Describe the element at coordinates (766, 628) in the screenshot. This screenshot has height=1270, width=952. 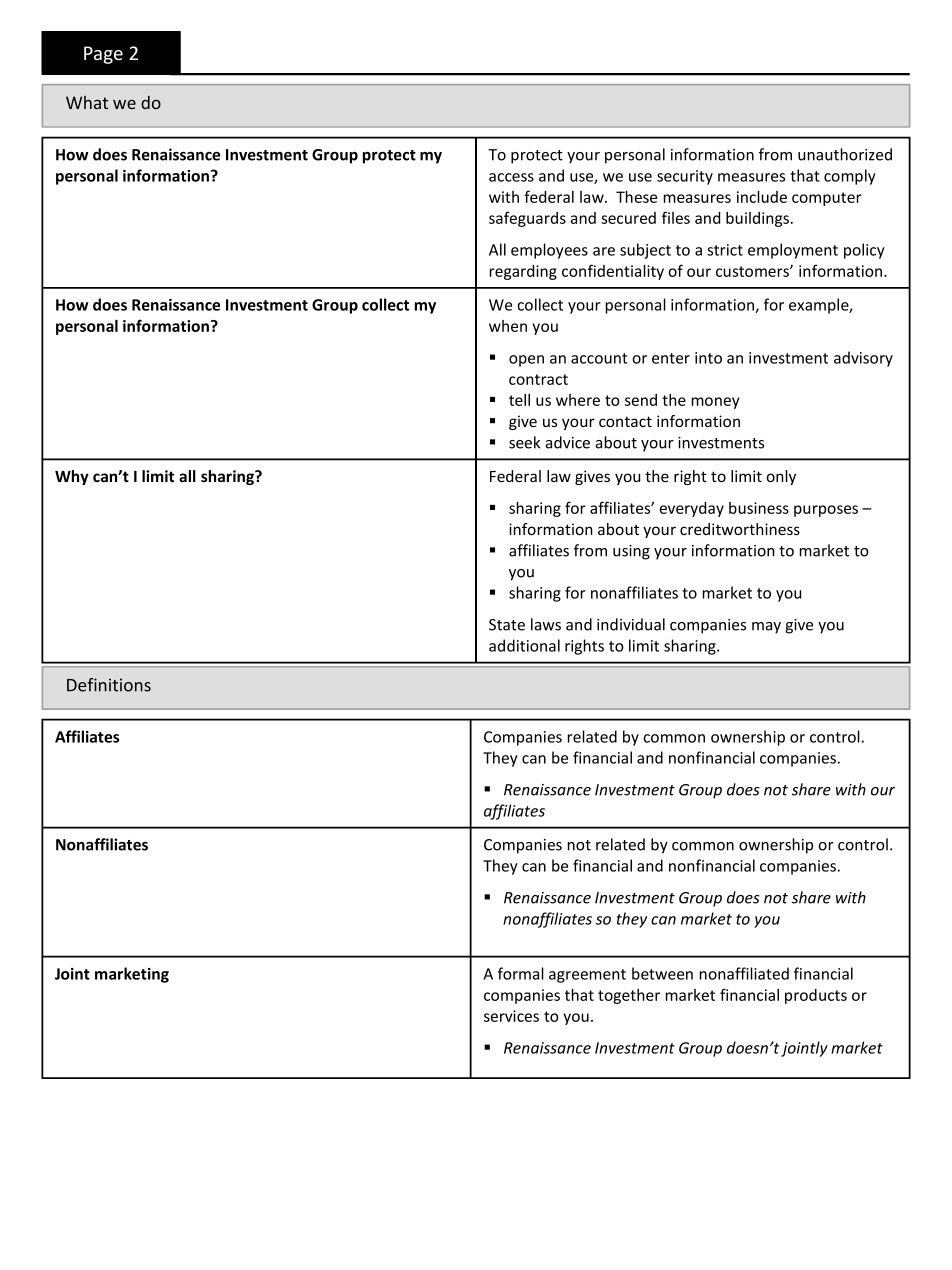
I see `may` at that location.
